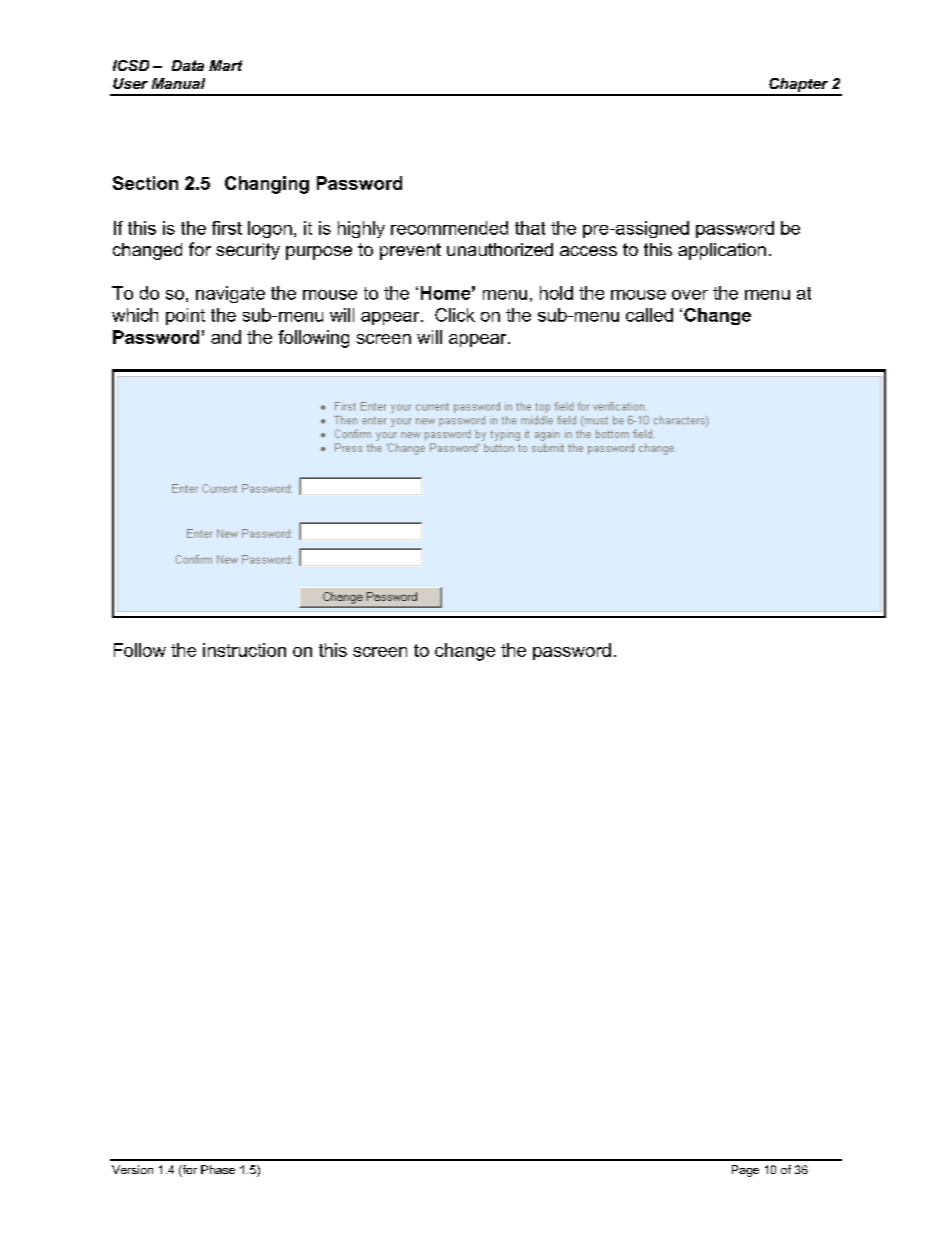 This screenshot has height=1233, width=952. I want to click on application, so click(722, 251).
